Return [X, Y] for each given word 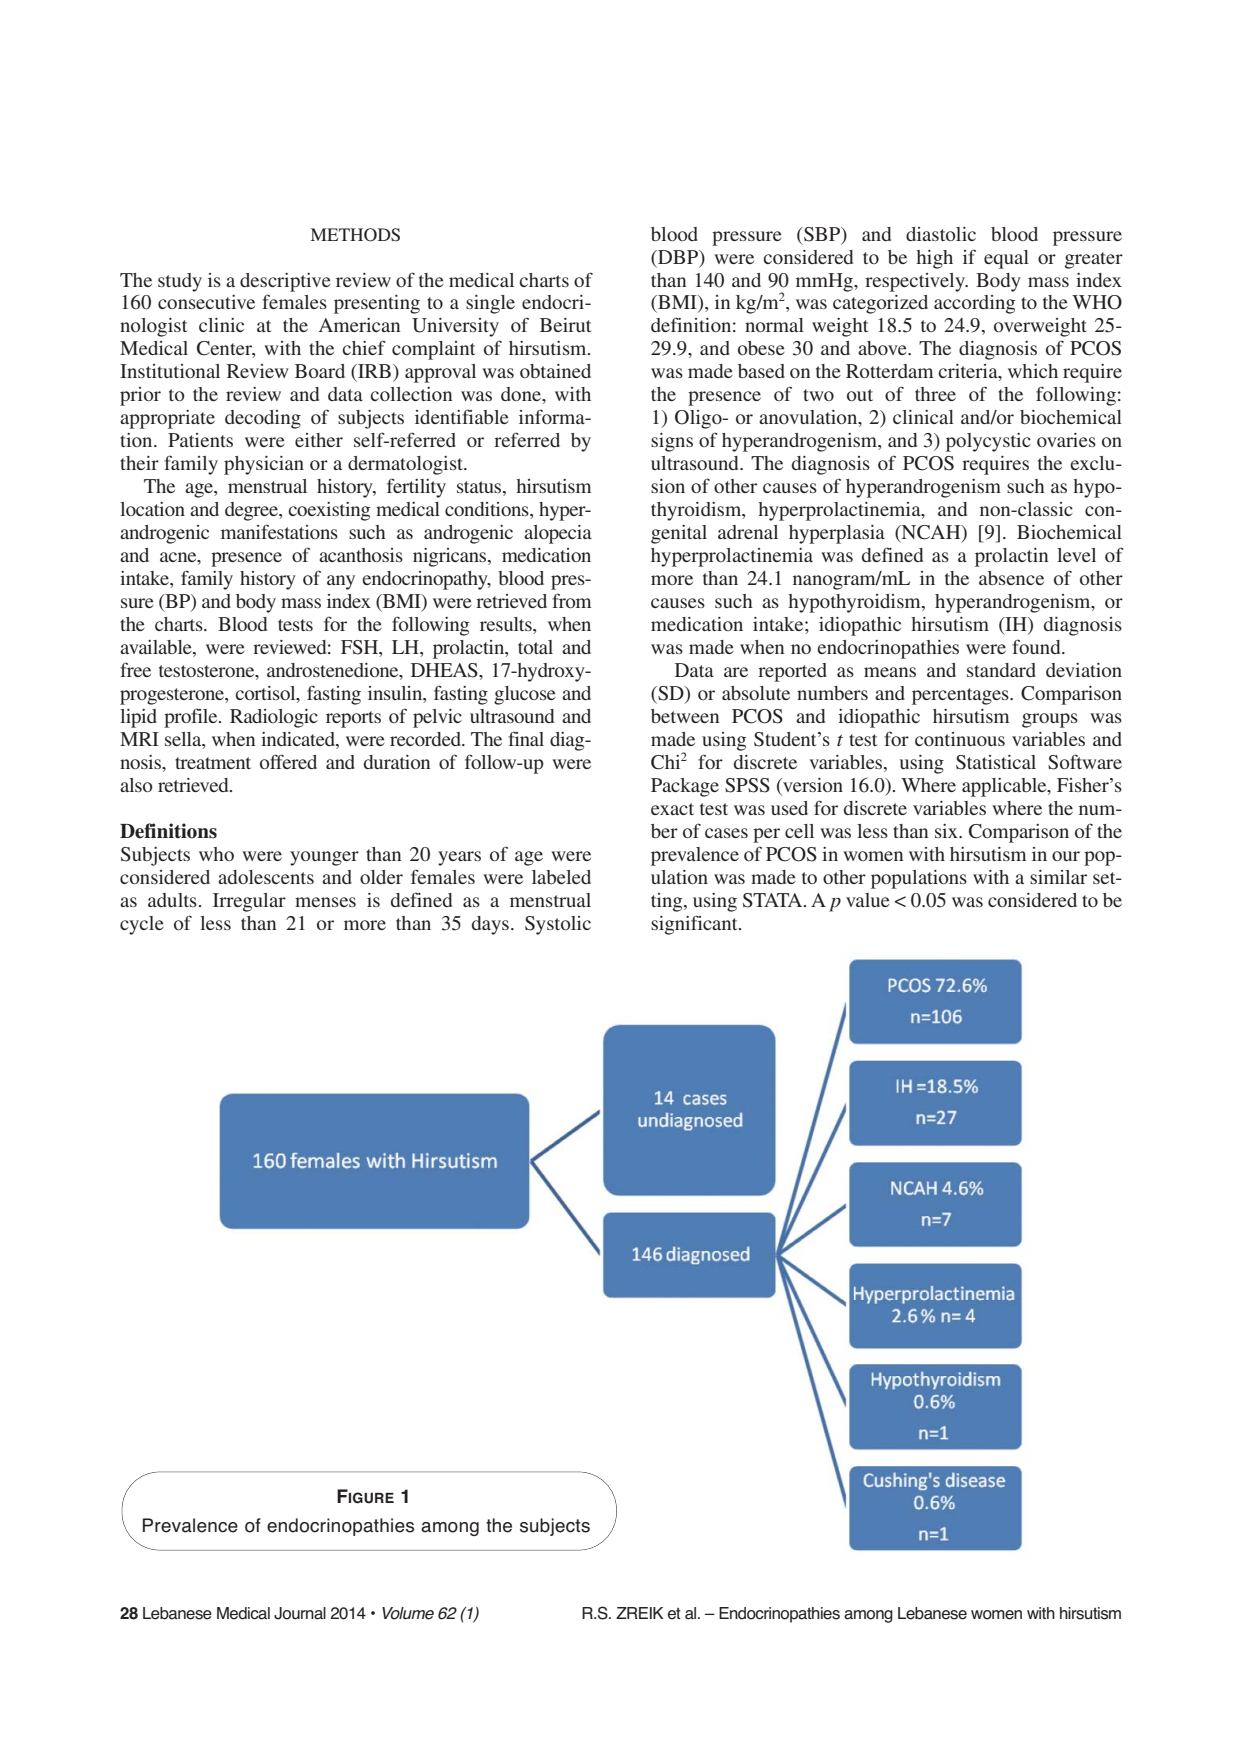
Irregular [249, 902]
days [490, 925]
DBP [678, 258]
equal [1006, 259]
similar [1058, 877]
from [571, 600]
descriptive [285, 282]
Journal [300, 1613]
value [868, 900]
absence [1011, 578]
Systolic [558, 925]
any [341, 582]
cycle [142, 925]
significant [695, 925]
